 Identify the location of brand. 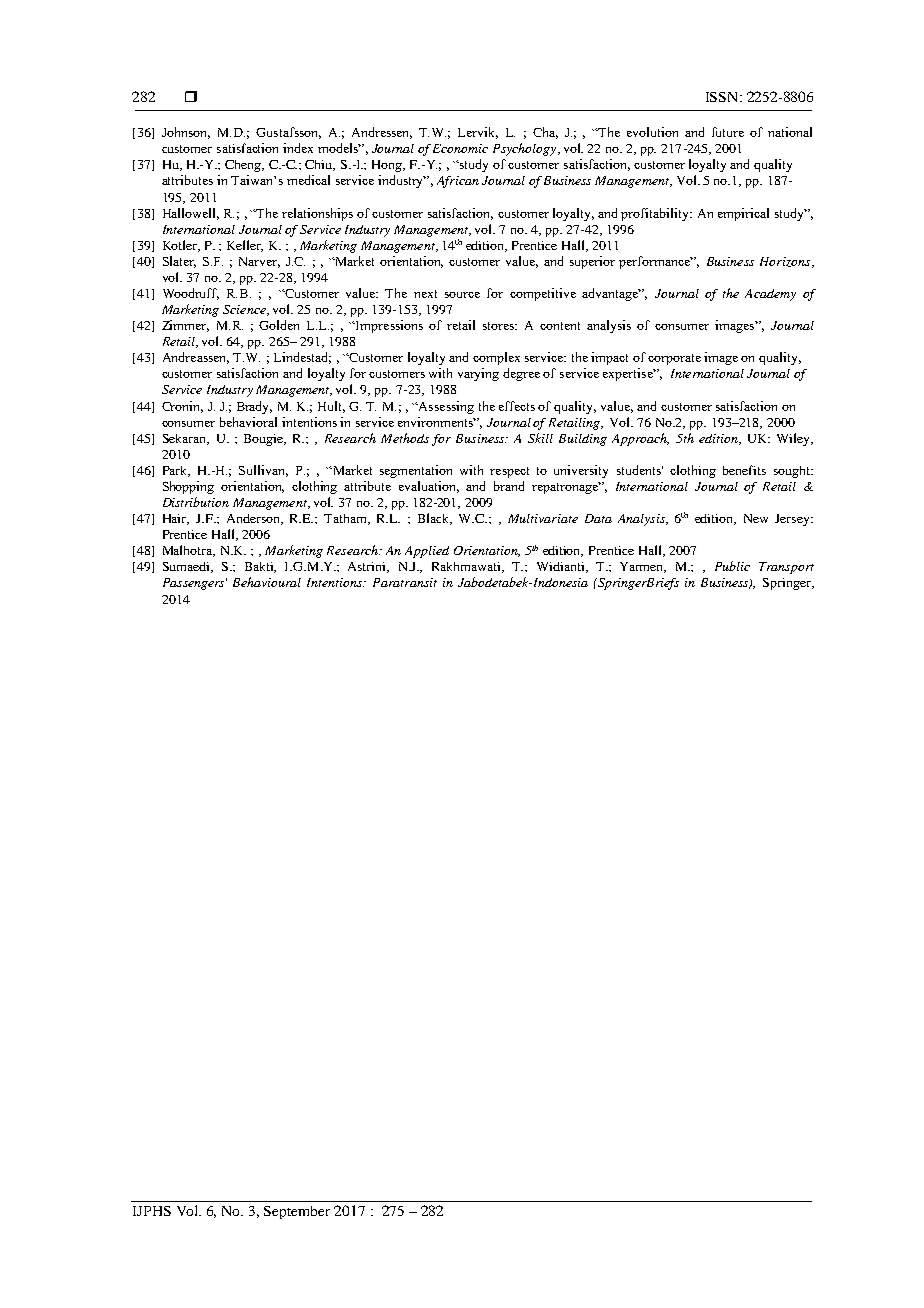
(509, 486).
